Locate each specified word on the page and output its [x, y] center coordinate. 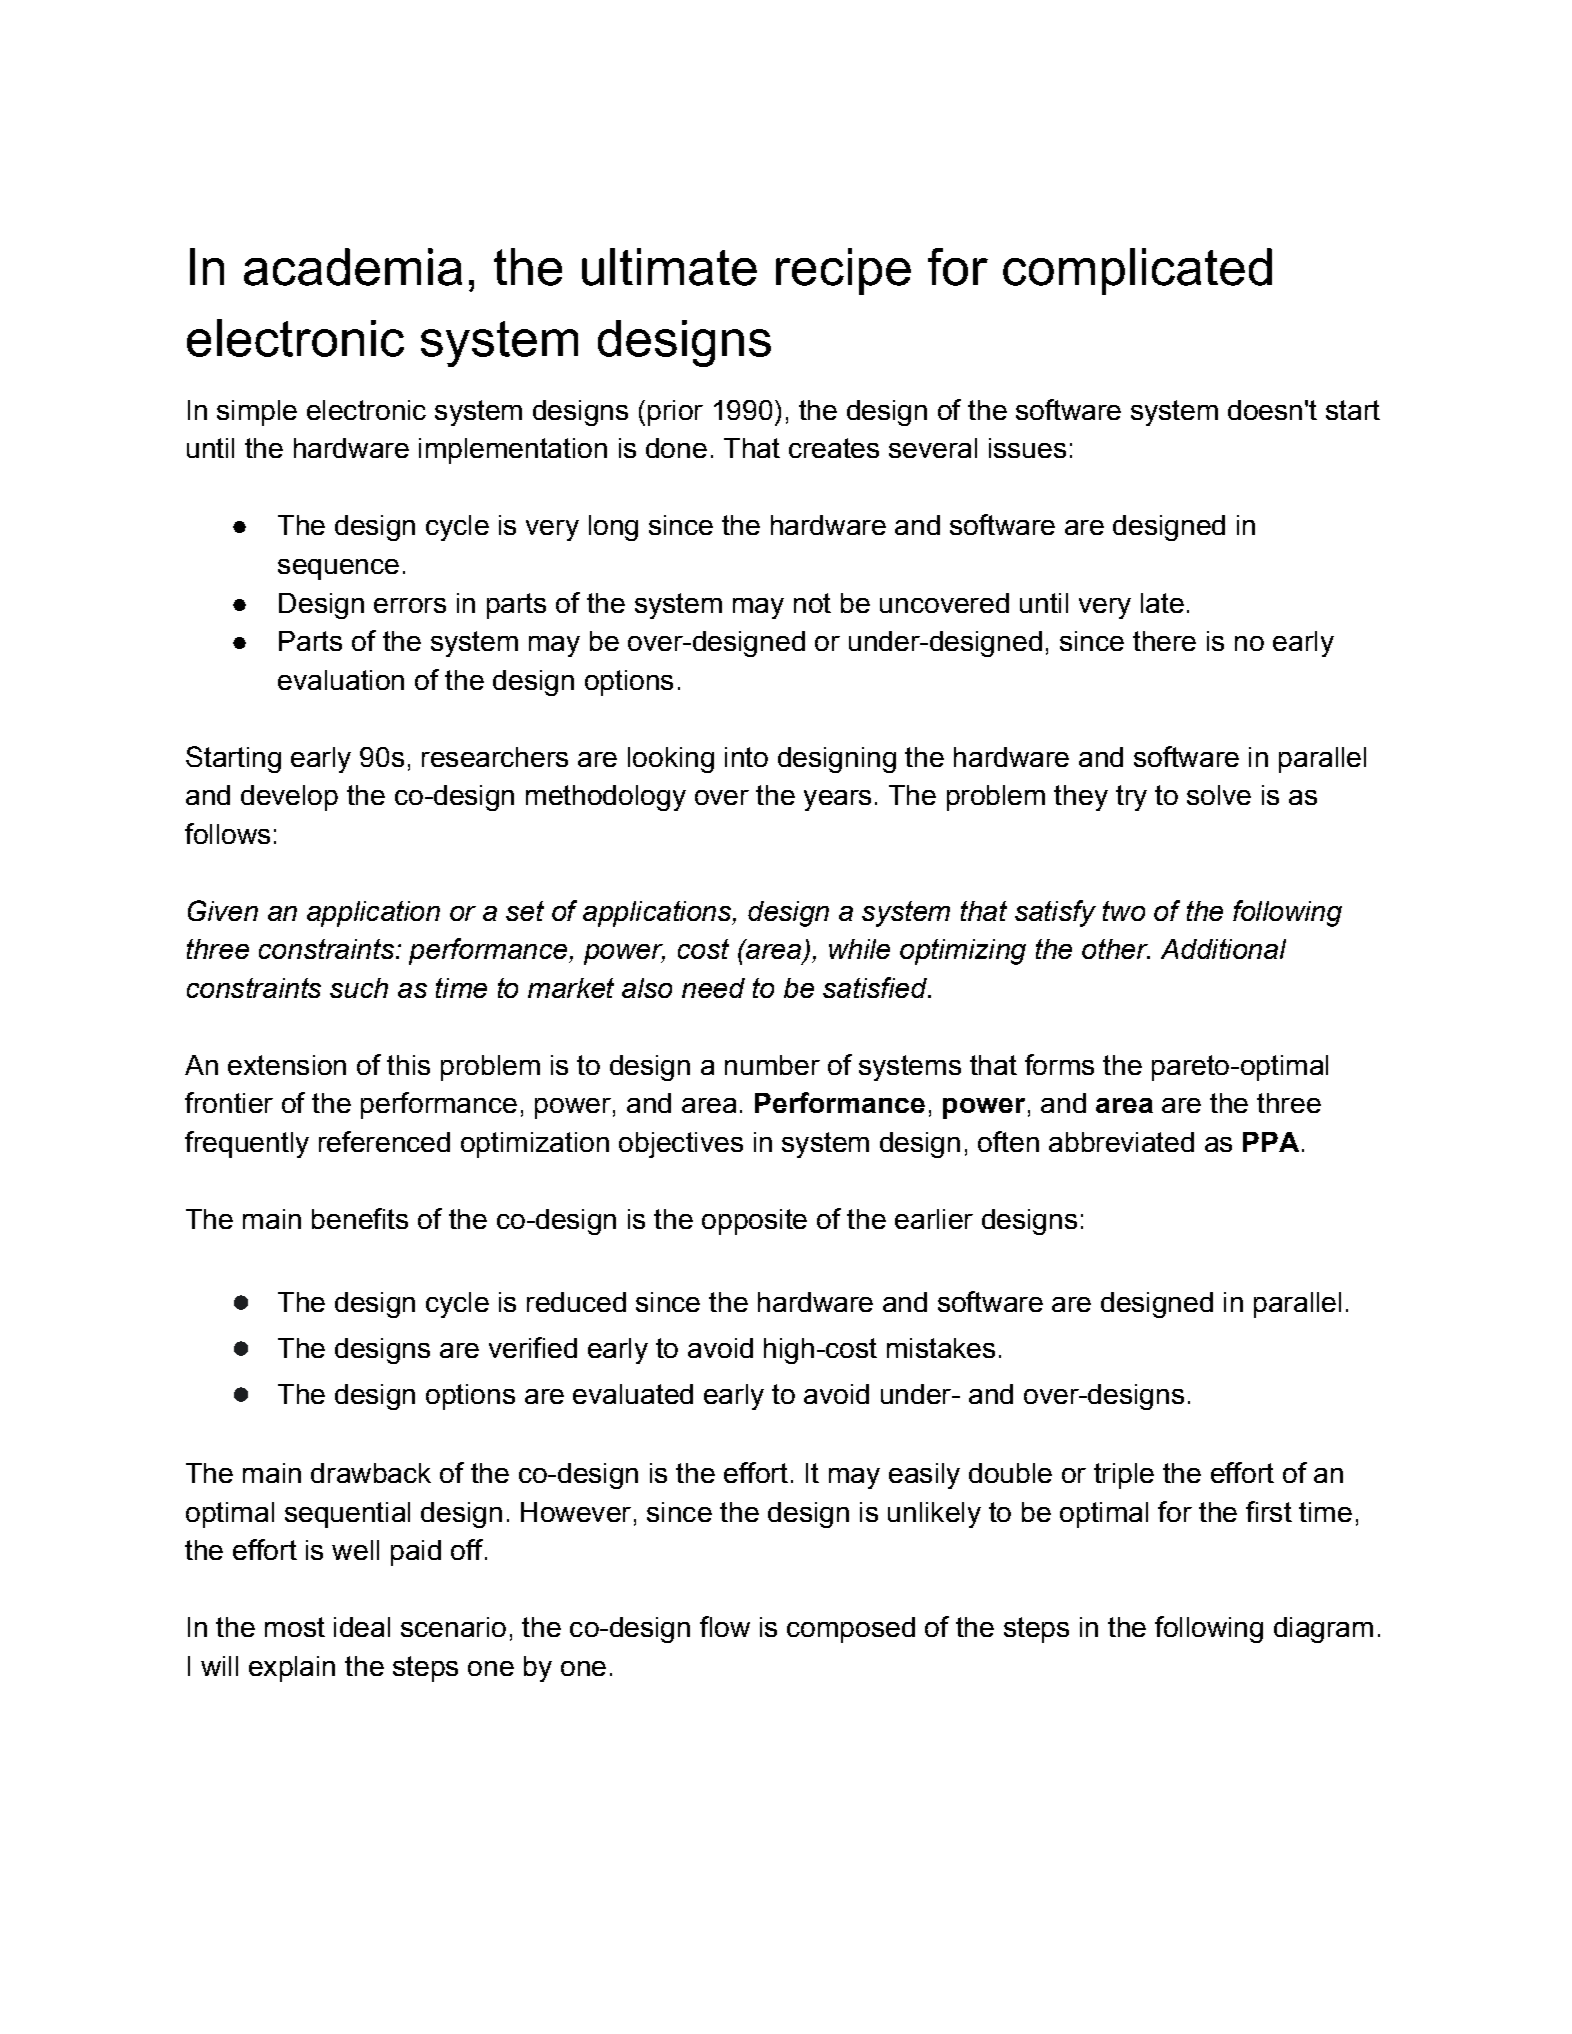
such [359, 988]
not [812, 603]
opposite [754, 1222]
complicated [1137, 271]
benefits [360, 1218]
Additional [1223, 949]
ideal [362, 1627]
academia [353, 267]
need [713, 988]
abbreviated [1121, 1142]
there [1164, 641]
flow [725, 1626]
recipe [843, 271]
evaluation [341, 680]
